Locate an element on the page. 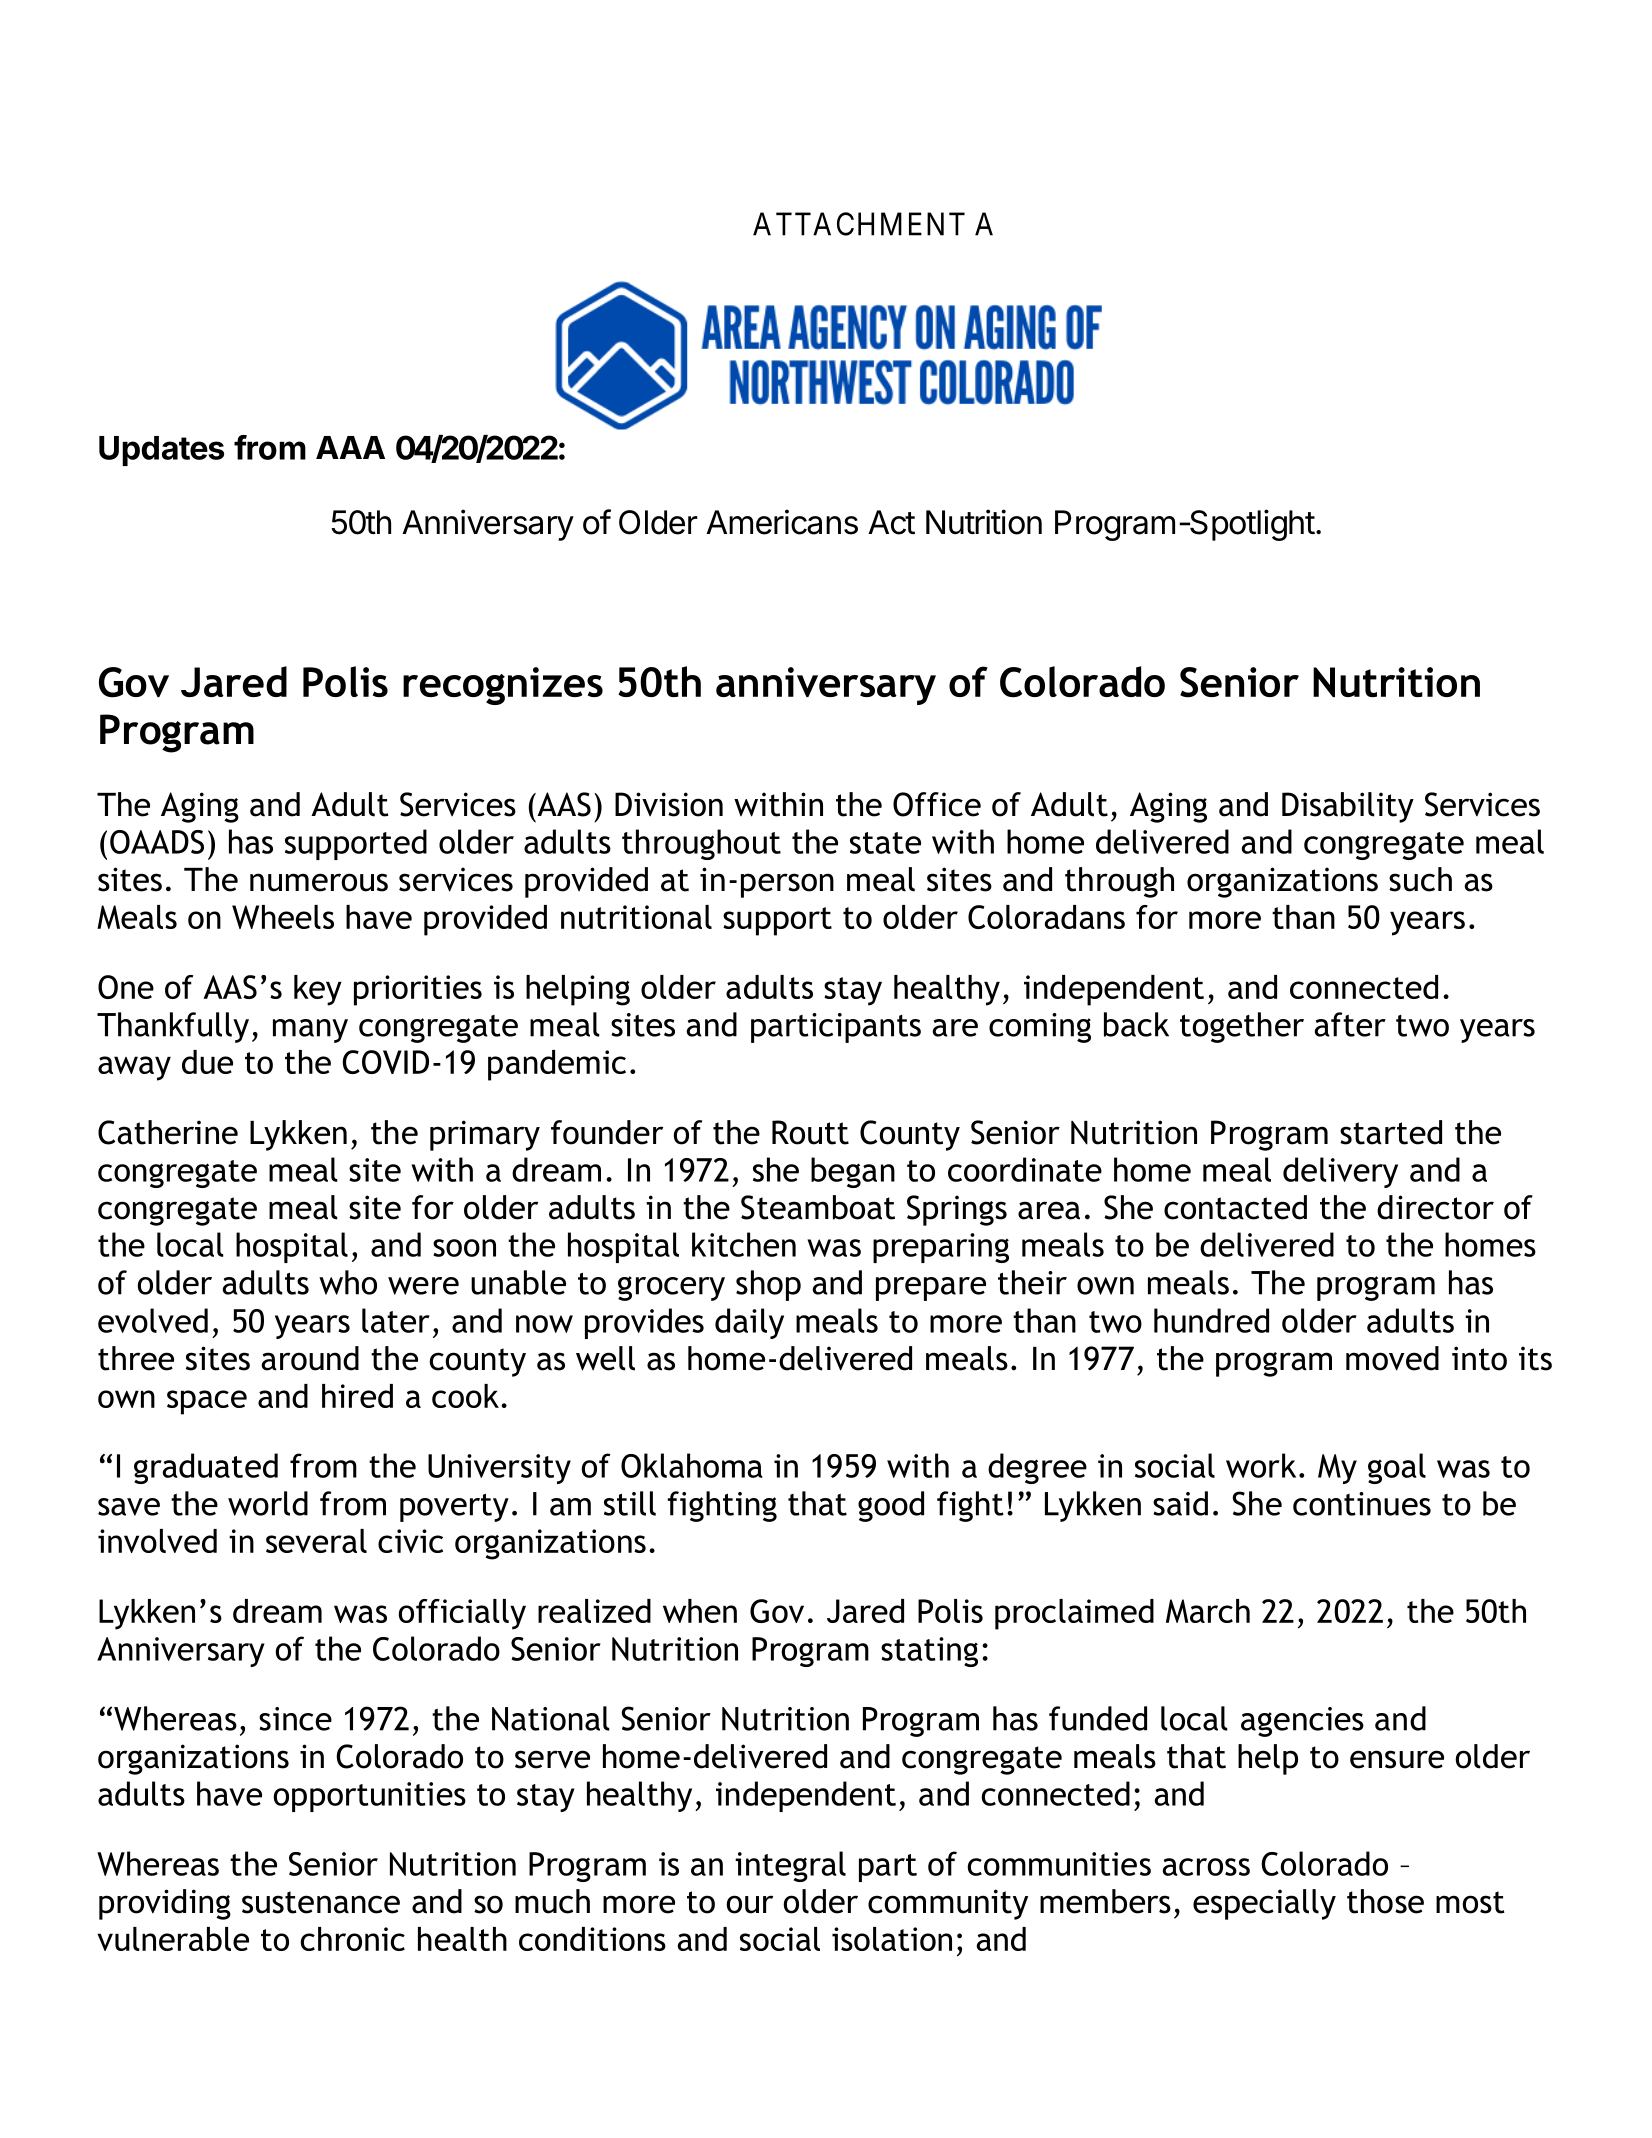 The height and width of the document is (2138, 1652). began is located at coordinates (853, 1172).
